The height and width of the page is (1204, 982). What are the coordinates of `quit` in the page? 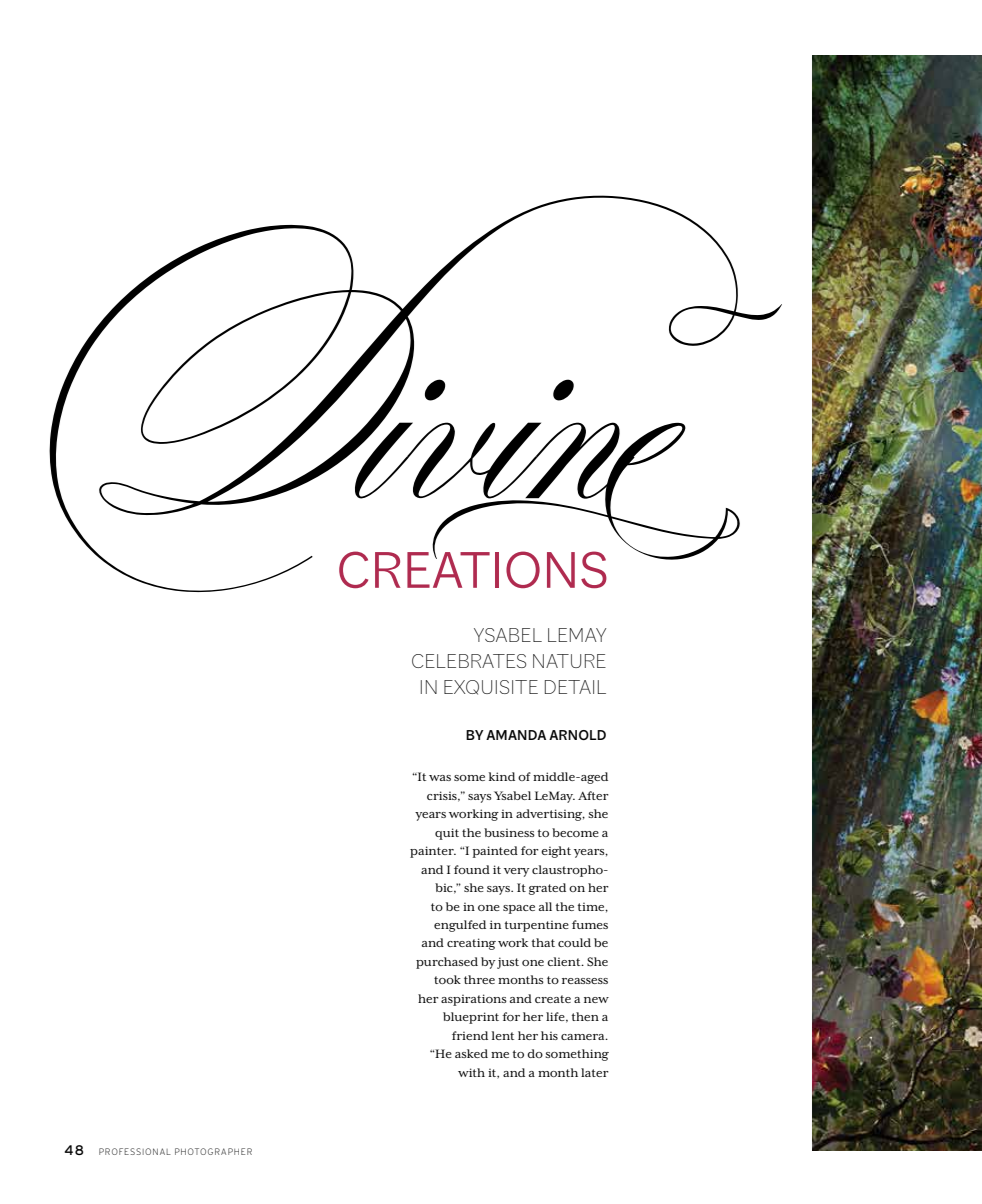 It's located at (447, 834).
